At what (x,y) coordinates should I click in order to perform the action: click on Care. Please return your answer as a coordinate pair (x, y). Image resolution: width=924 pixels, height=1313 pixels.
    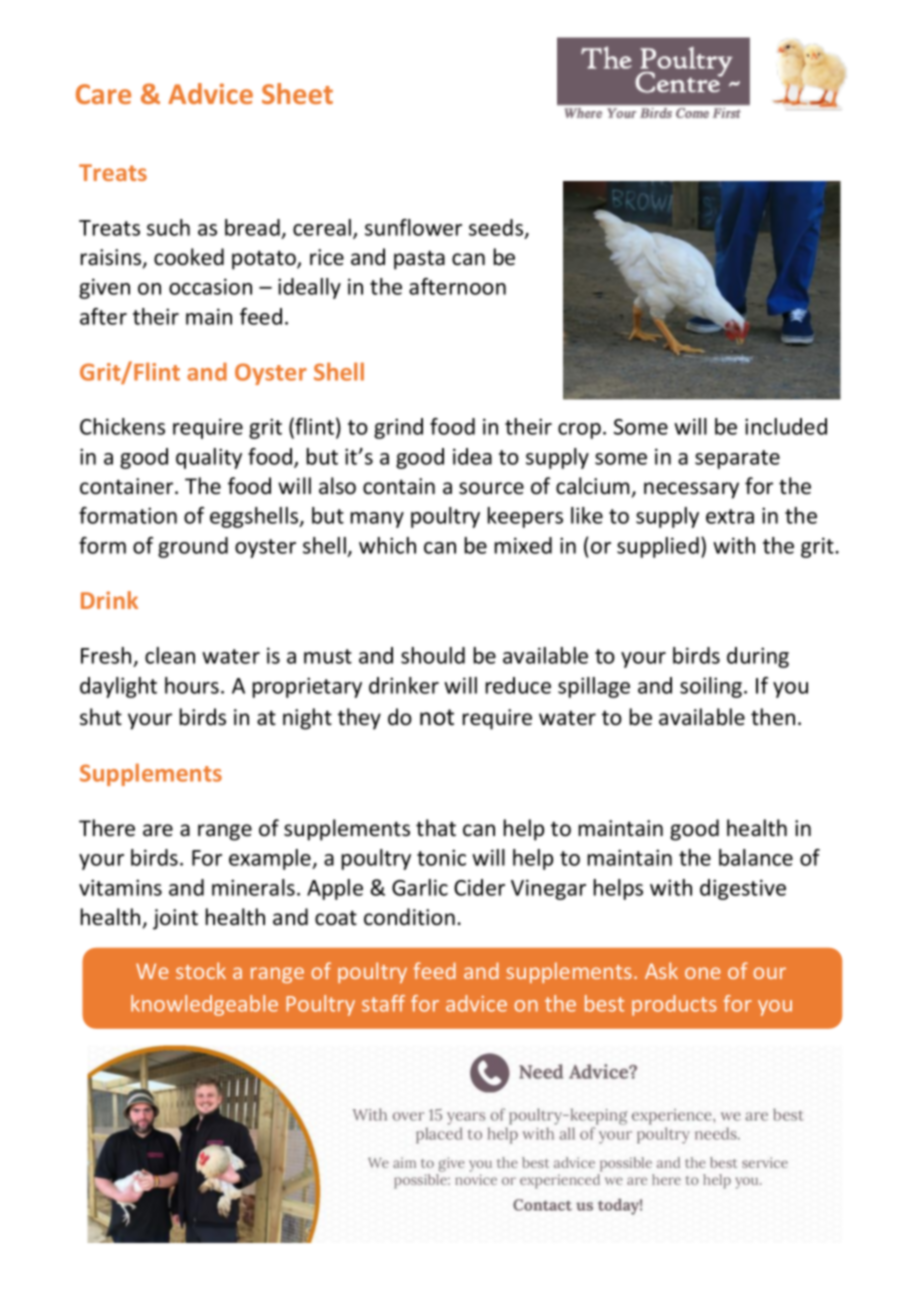
    Looking at the image, I should click on (103, 94).
